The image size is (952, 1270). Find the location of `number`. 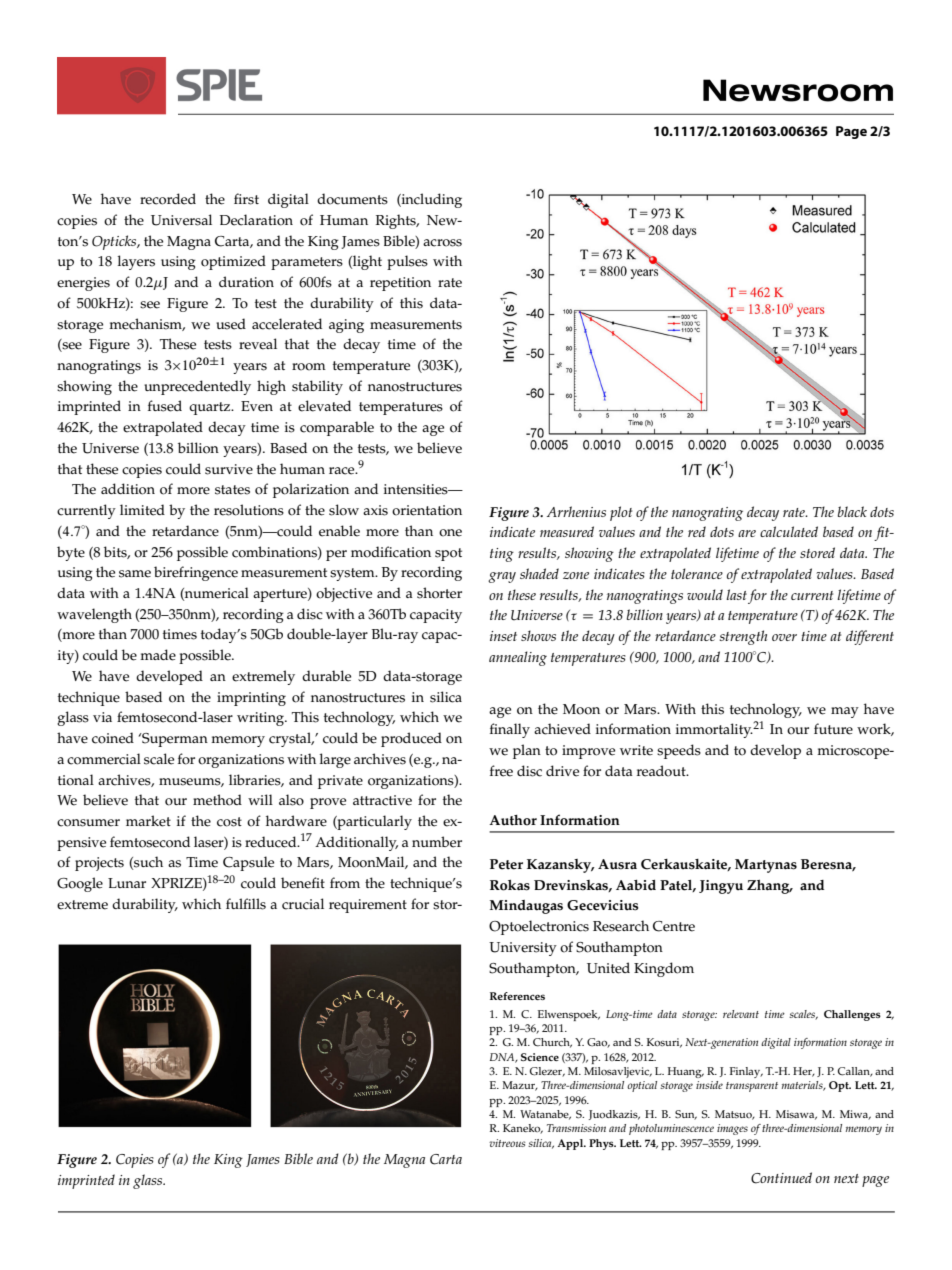

number is located at coordinates (437, 842).
